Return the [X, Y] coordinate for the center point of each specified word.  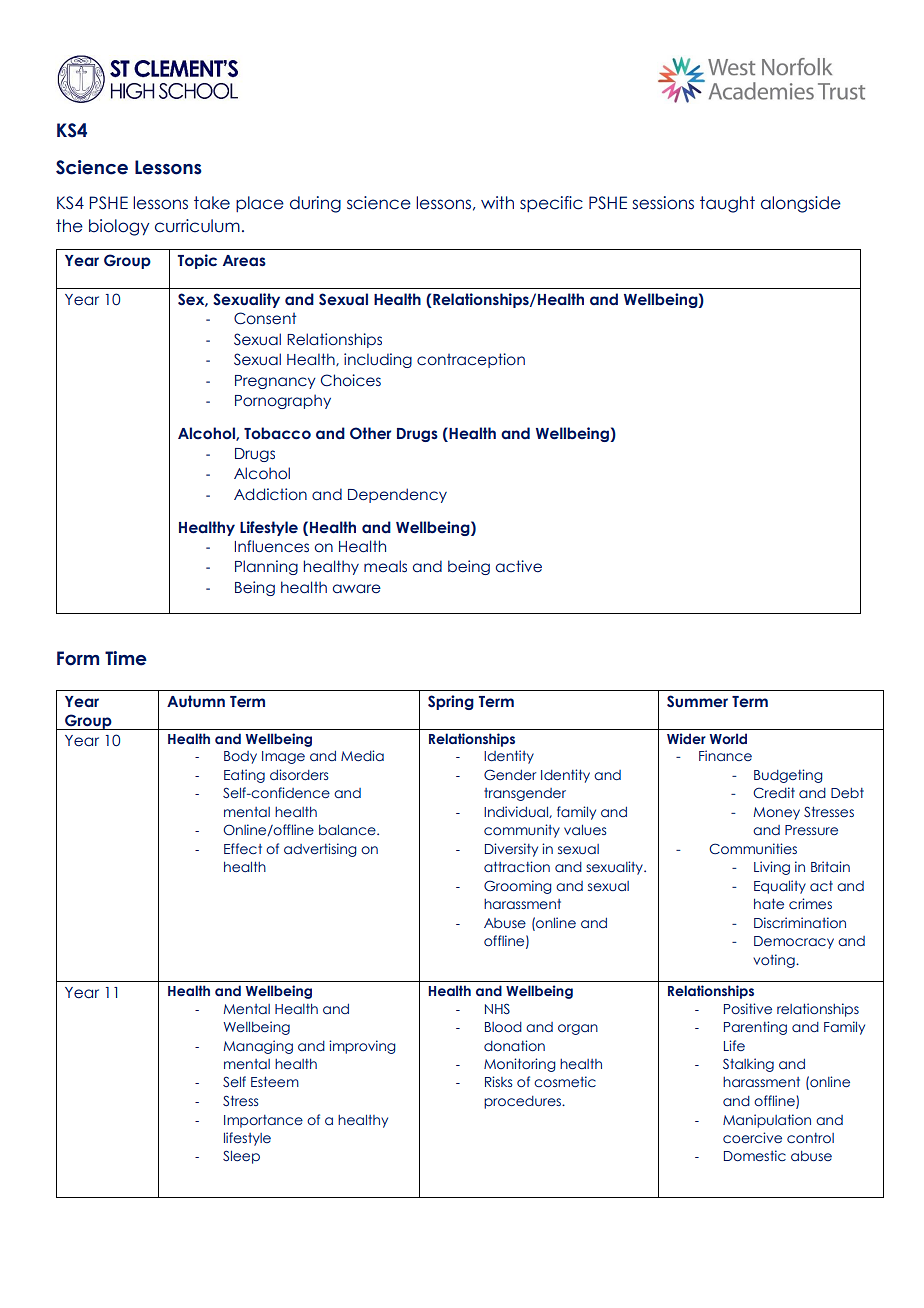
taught [727, 204]
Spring [451, 702]
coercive [752, 1137]
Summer [697, 701]
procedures [523, 1102]
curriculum [197, 226]
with [497, 202]
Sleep [241, 1157]
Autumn [196, 701]
